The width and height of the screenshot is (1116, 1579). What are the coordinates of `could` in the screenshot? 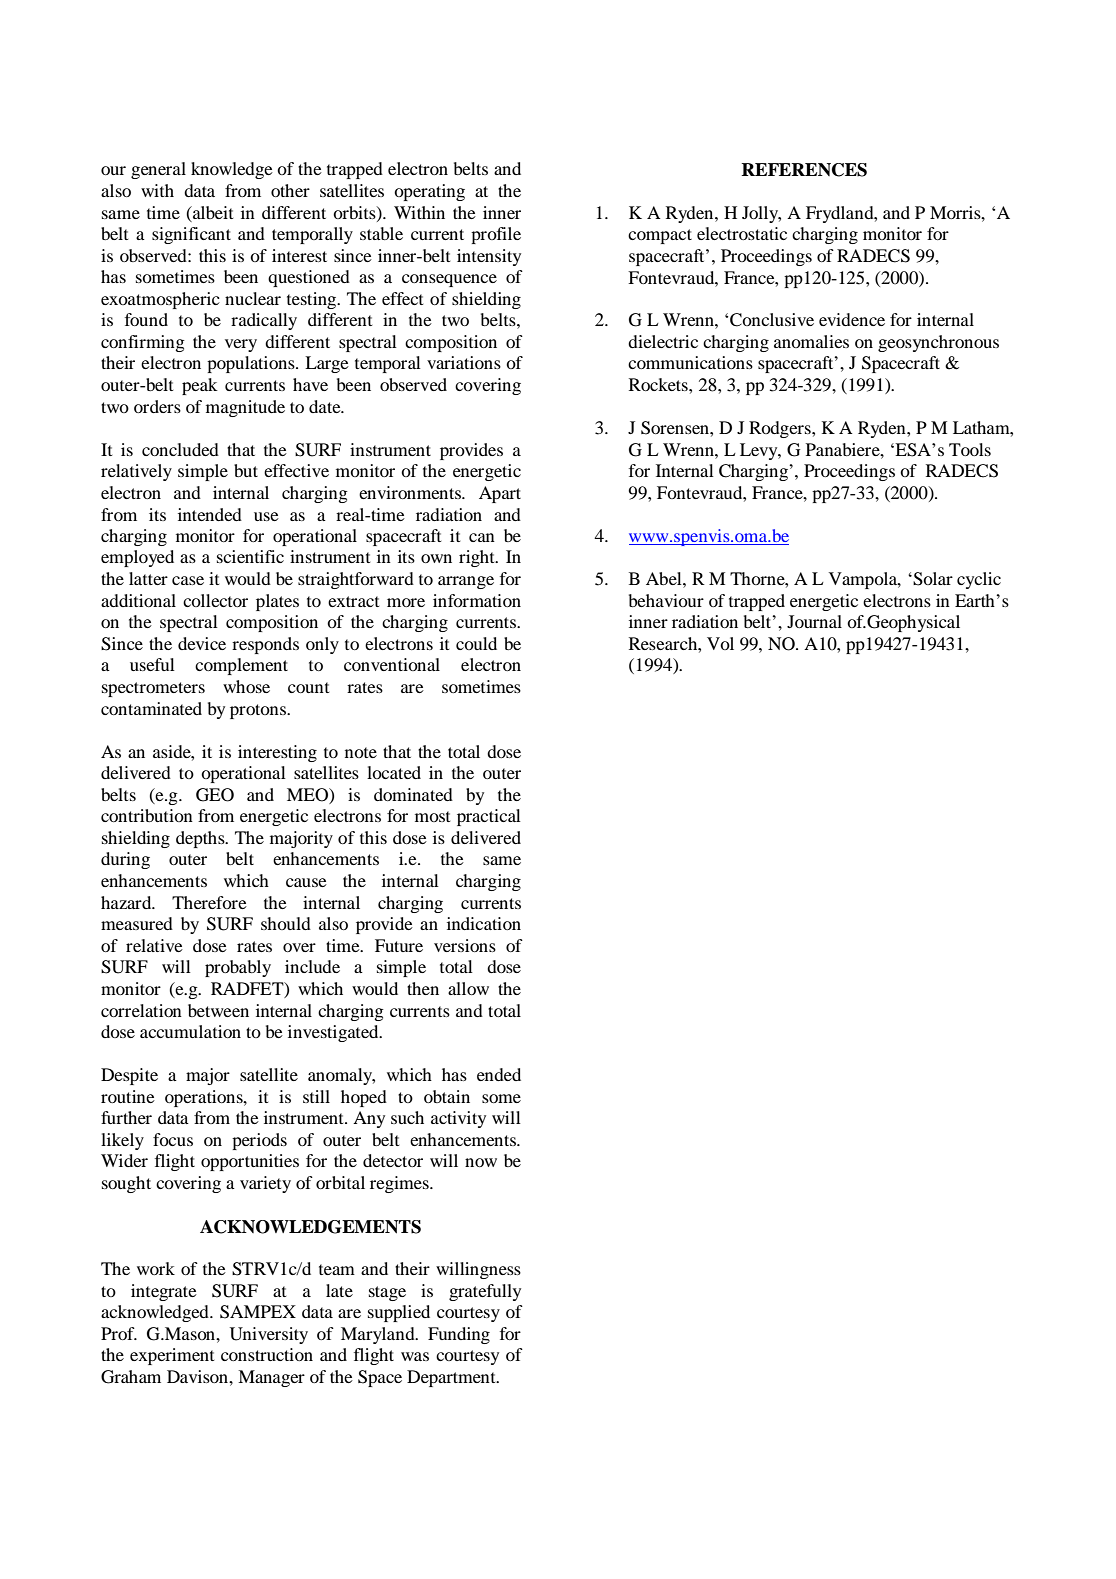 It's located at (476, 643).
